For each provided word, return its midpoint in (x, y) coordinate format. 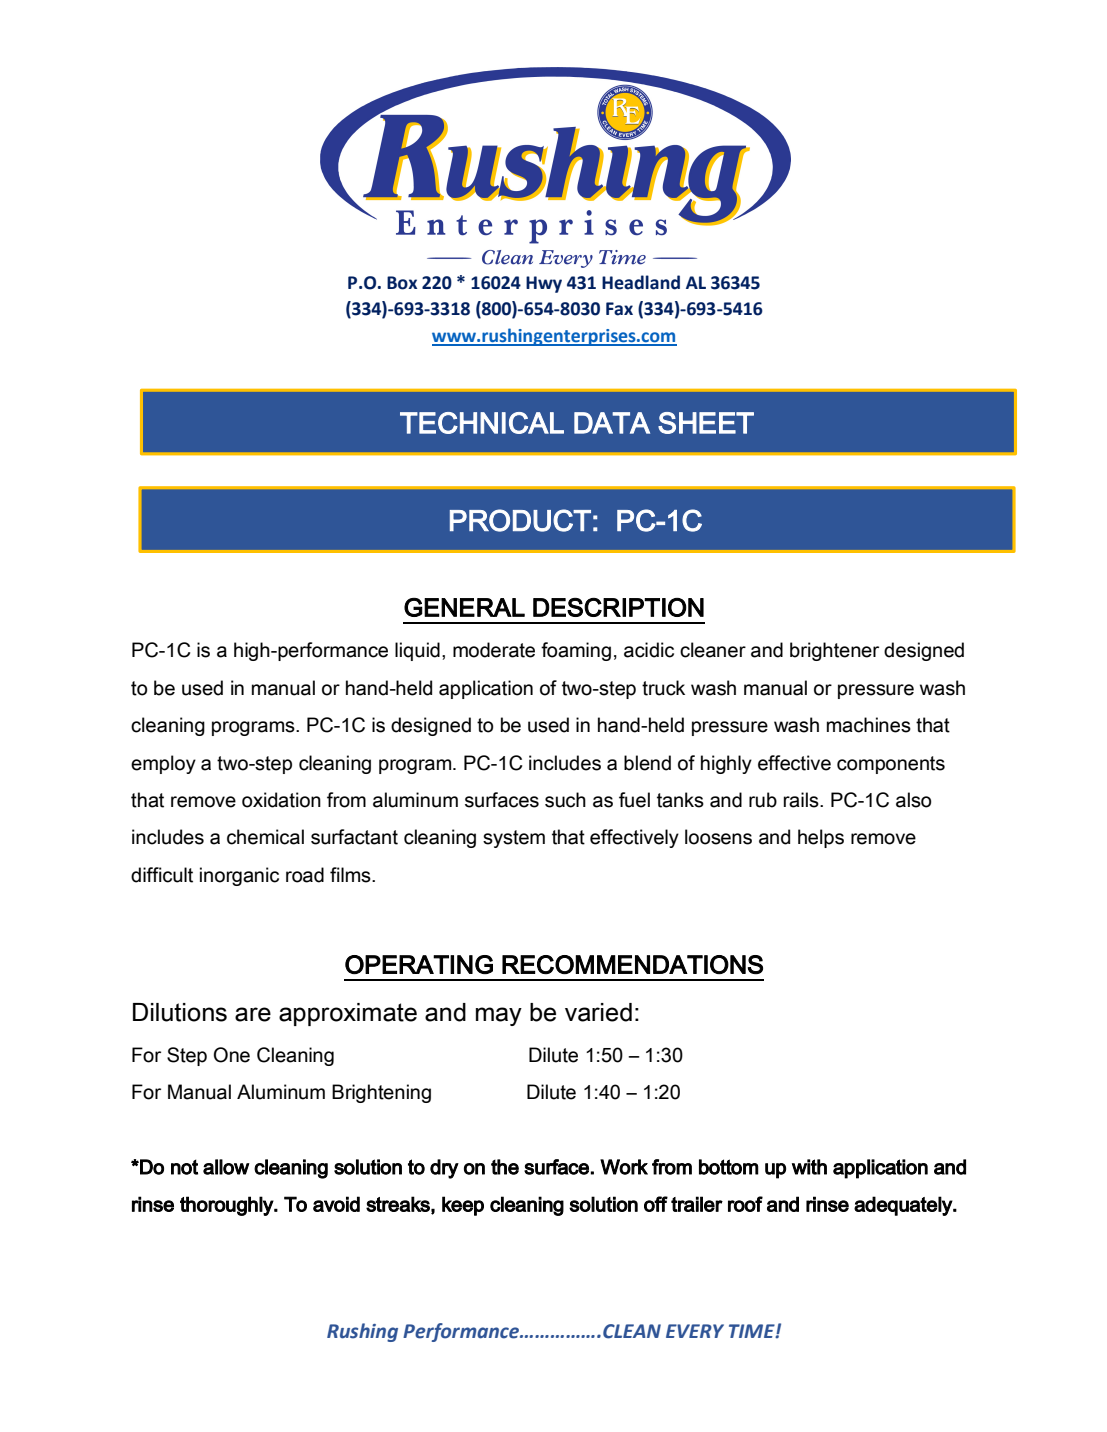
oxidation (281, 800)
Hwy (544, 284)
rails (802, 800)
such (565, 800)
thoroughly (227, 1206)
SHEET (706, 423)
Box (402, 283)
